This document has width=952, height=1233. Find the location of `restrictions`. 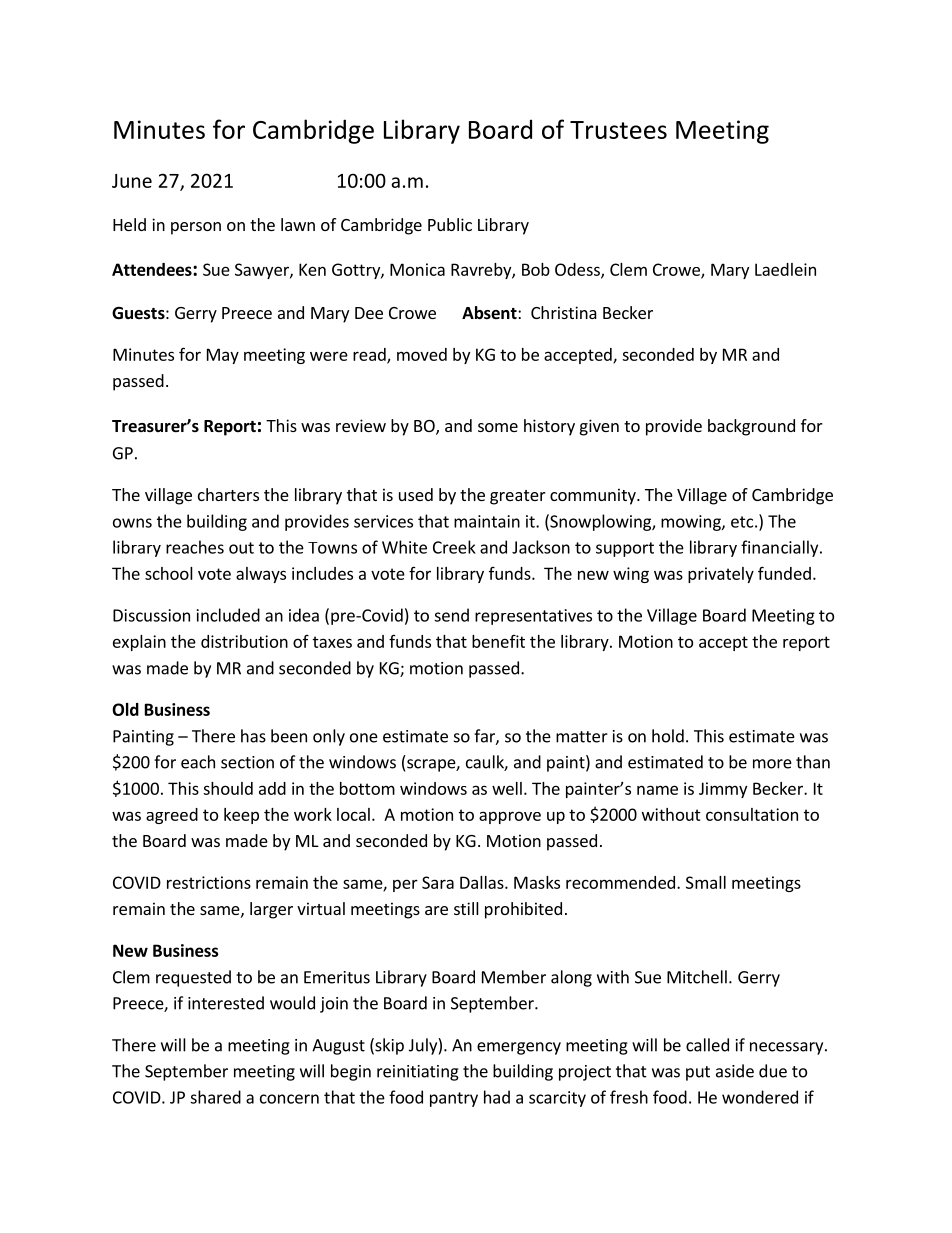

restrictions is located at coordinates (209, 882).
